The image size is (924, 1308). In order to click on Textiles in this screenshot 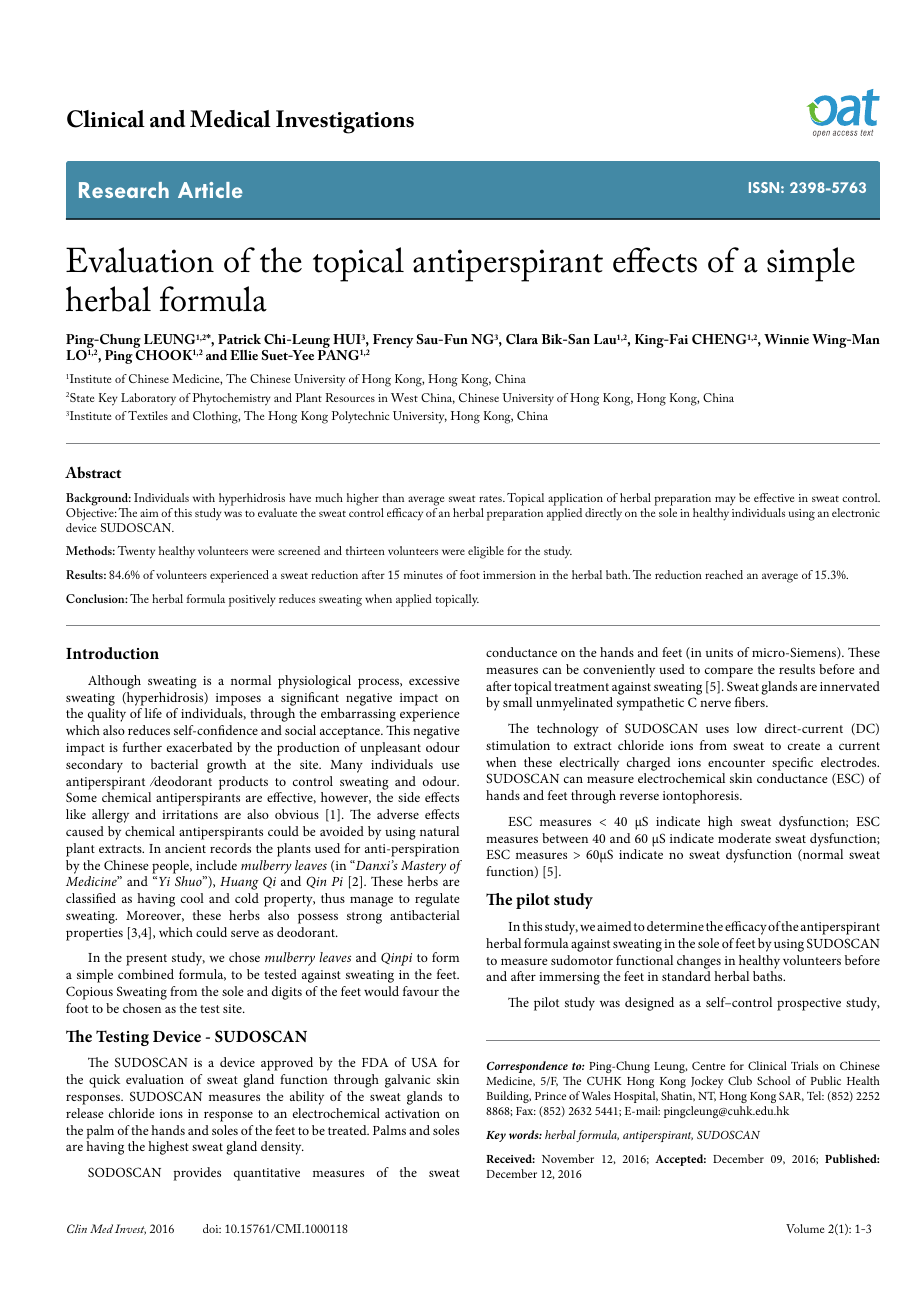, I will do `click(148, 415)`.
